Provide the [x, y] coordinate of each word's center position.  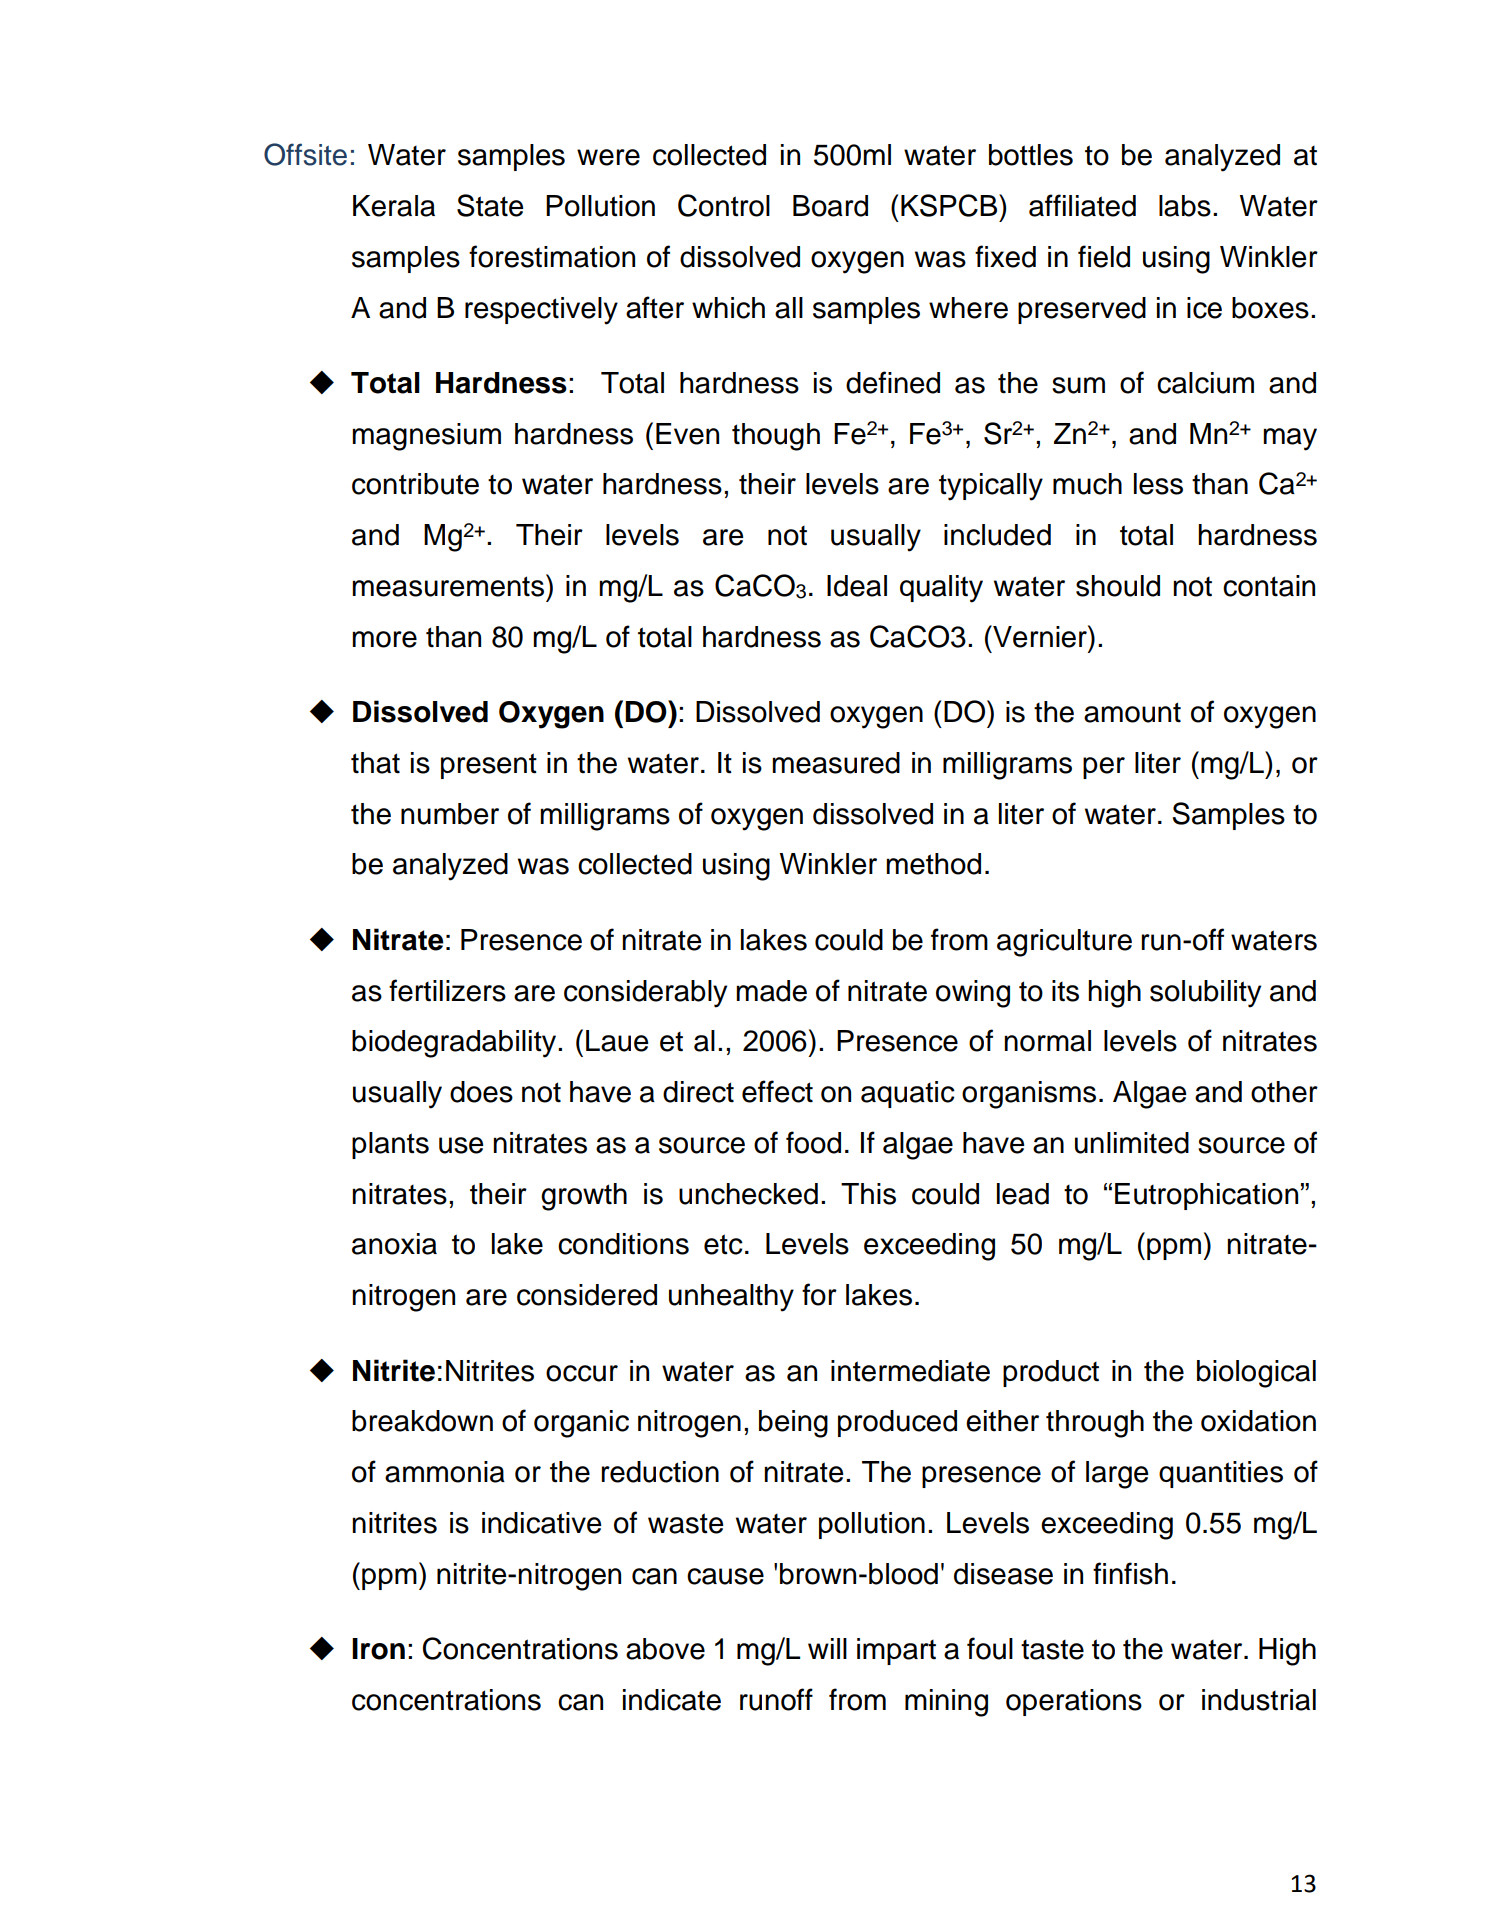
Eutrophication [1206, 1196]
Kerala [394, 206]
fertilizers [447, 990]
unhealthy [731, 1298]
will [827, 1648]
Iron [378, 1649]
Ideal [857, 586]
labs [1185, 206]
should [1118, 586]
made [771, 991]
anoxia [394, 1244]
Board [830, 206]
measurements [449, 585]
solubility [1205, 994]
